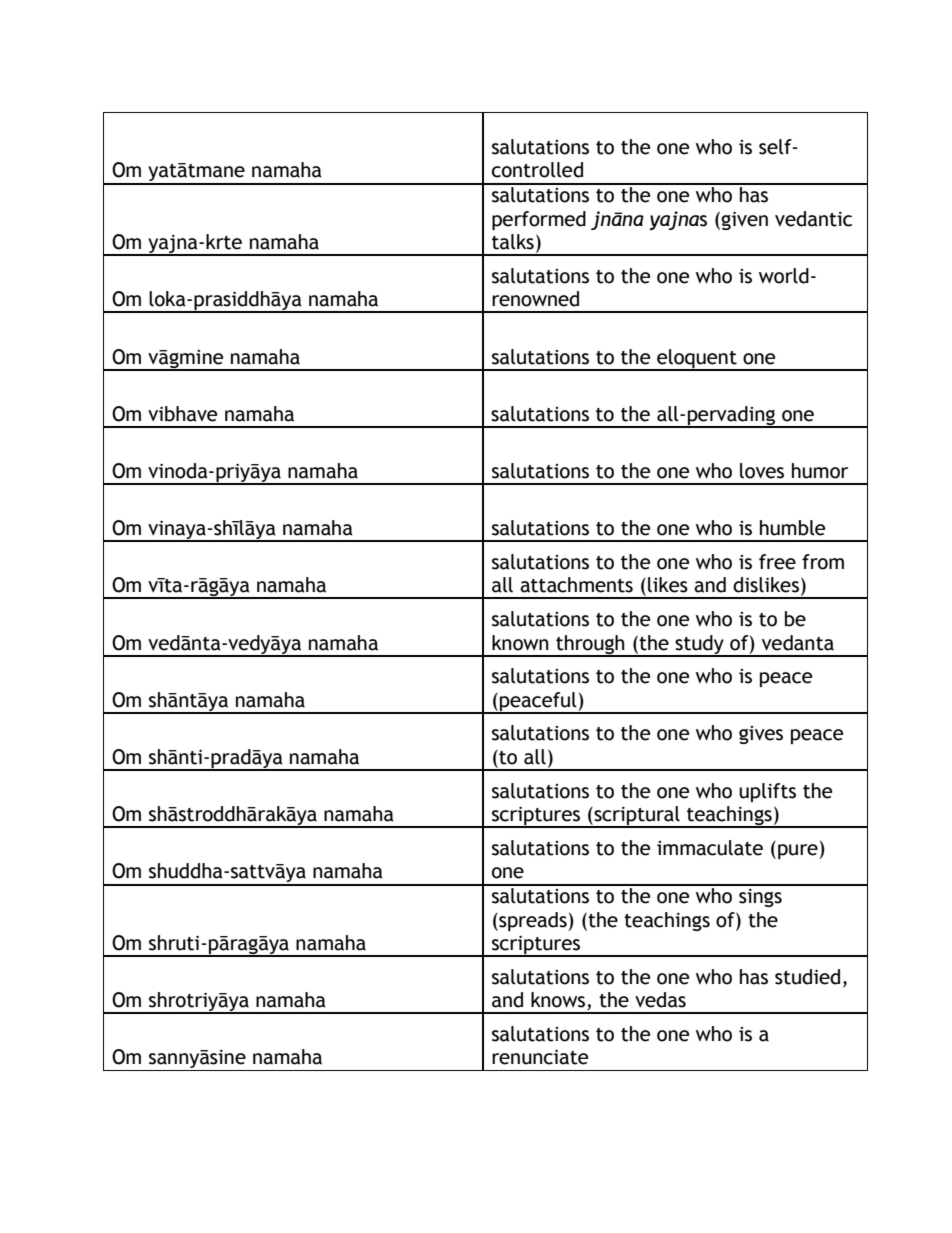 Image resolution: width=952 pixels, height=1233 pixels. Describe the element at coordinates (697, 359) in the image. I see `eloquent` at that location.
